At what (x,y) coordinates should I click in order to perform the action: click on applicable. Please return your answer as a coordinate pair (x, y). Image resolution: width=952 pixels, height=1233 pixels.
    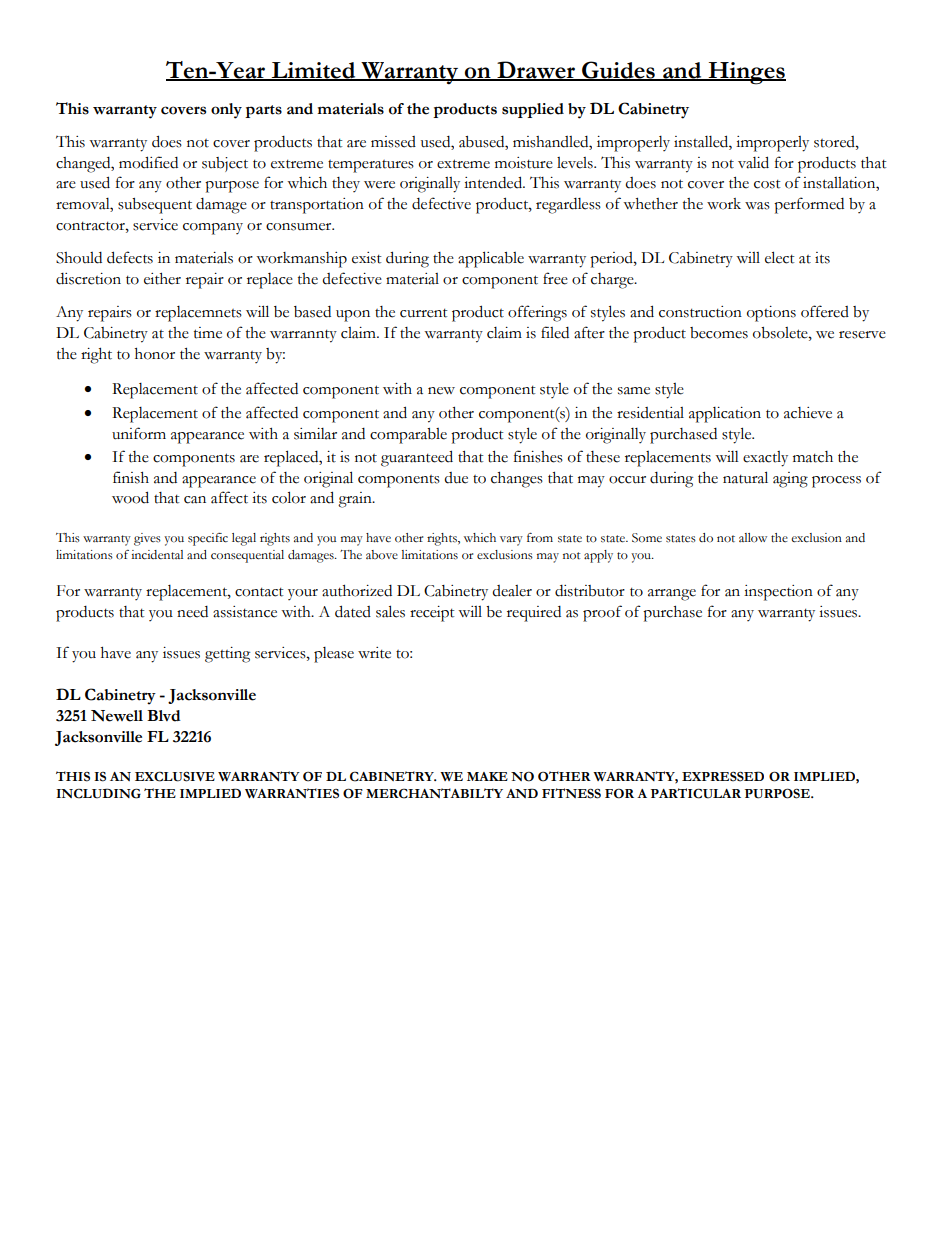
    Looking at the image, I should click on (491, 259).
